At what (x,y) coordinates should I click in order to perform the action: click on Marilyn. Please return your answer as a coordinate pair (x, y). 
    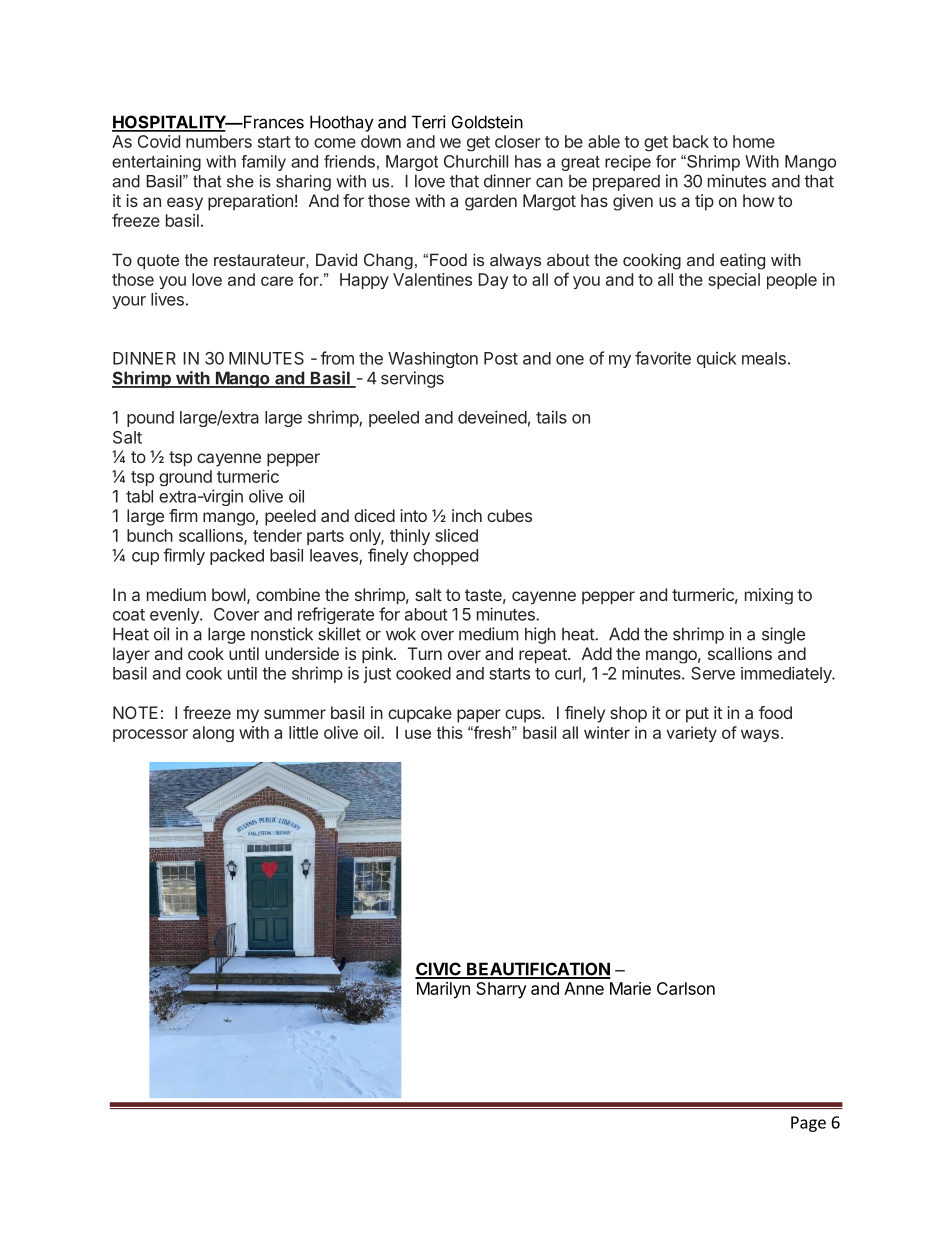
    Looking at the image, I should click on (443, 990).
